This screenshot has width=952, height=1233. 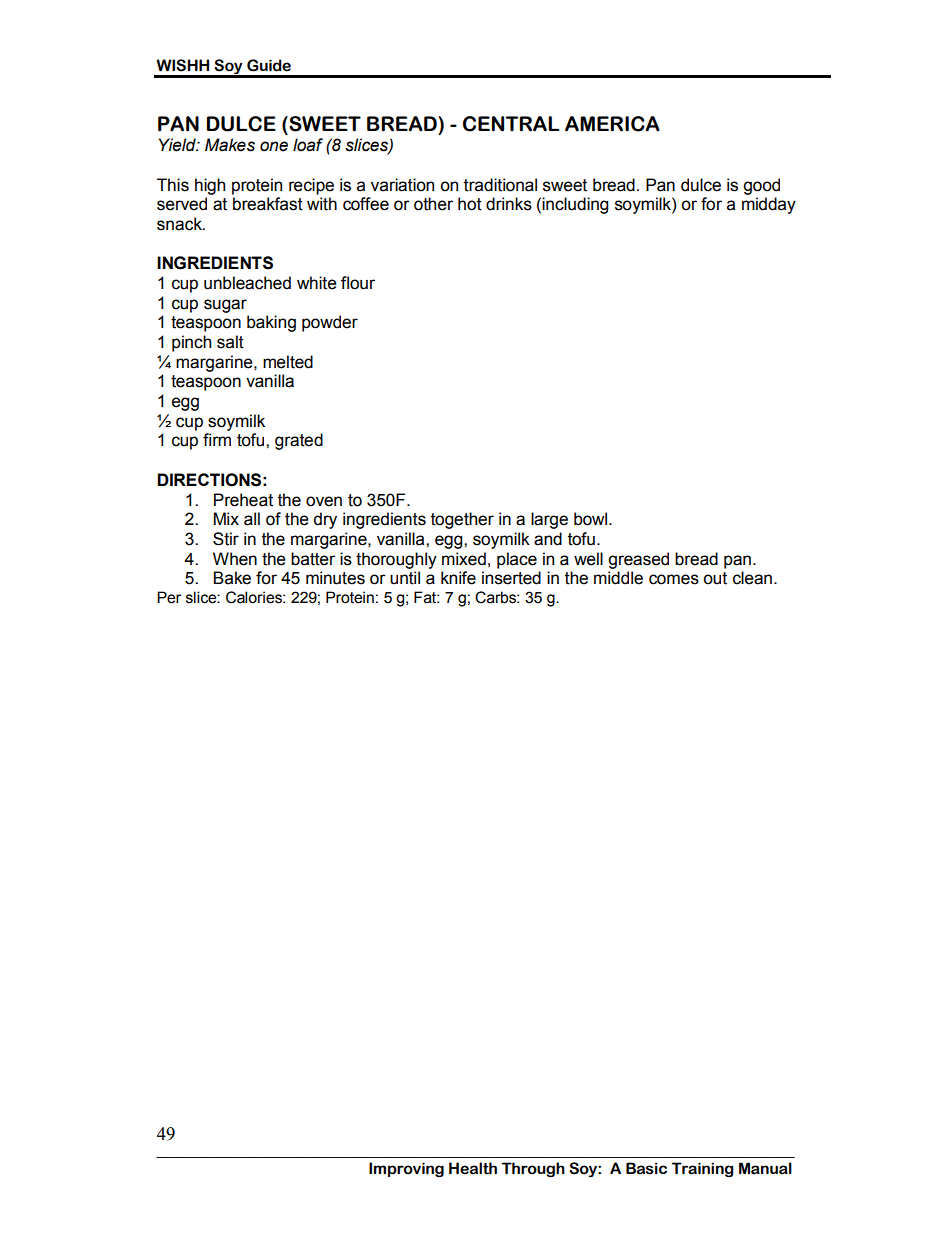 What do you see at coordinates (458, 578) in the screenshot?
I see `knife` at bounding box center [458, 578].
